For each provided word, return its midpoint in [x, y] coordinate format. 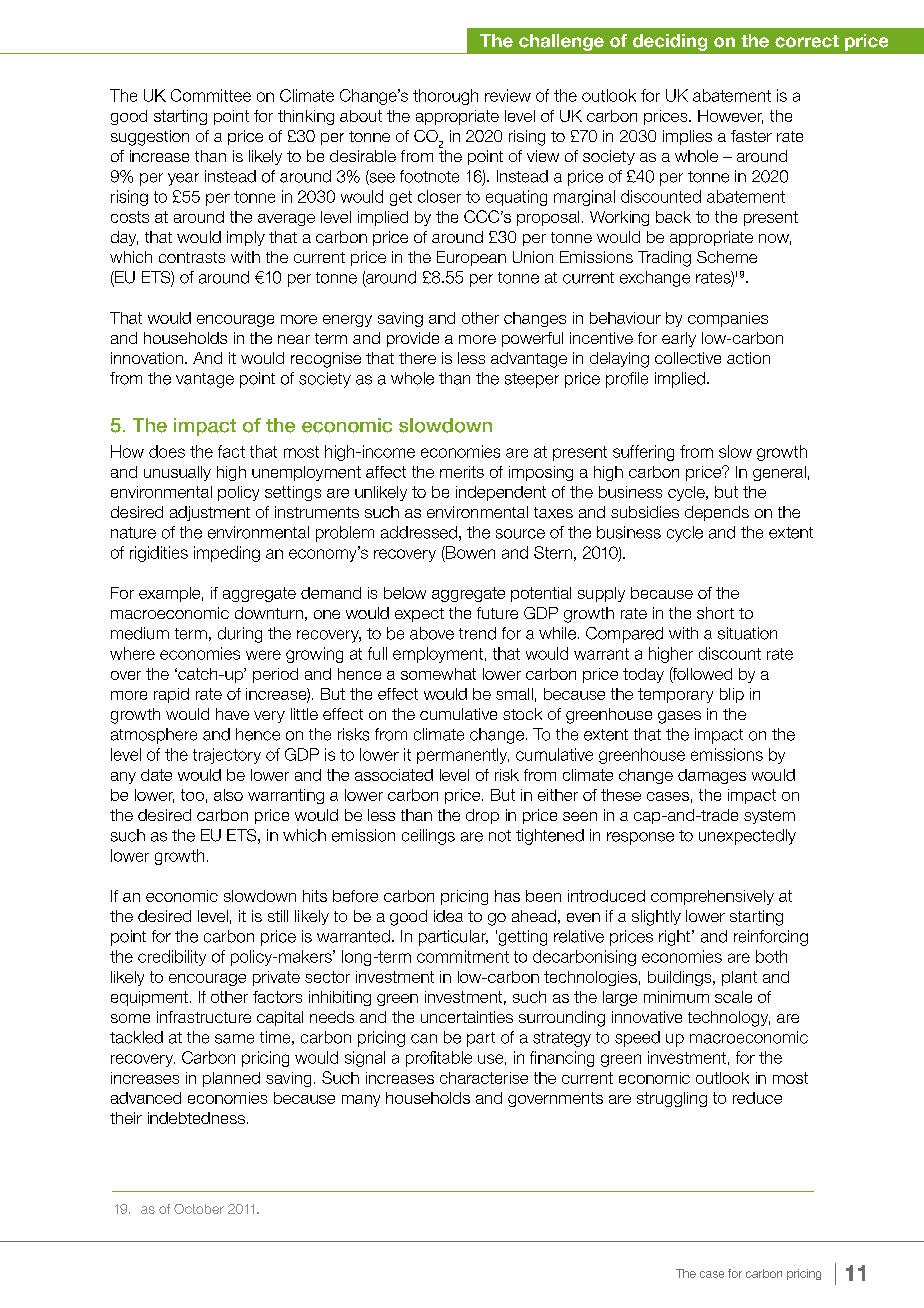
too [192, 795]
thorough [445, 97]
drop [482, 816]
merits [462, 472]
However [730, 117]
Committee [211, 95]
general [779, 473]
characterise [484, 1078]
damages [712, 776]
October [199, 1209]
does [167, 451]
